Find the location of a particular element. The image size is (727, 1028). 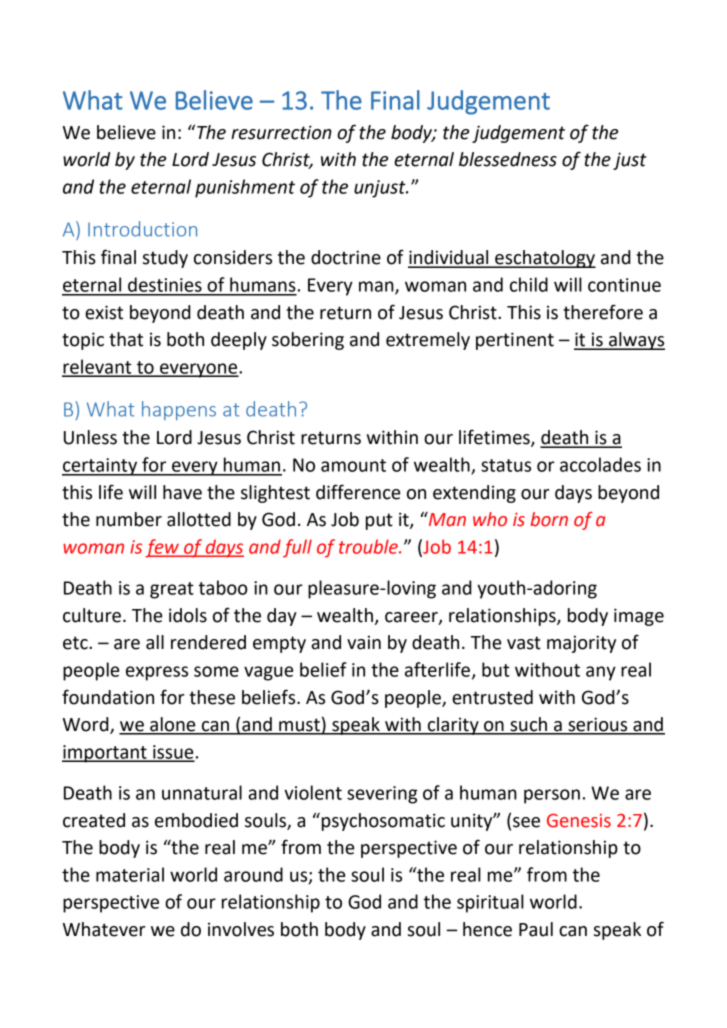

express is located at coordinates (157, 673).
